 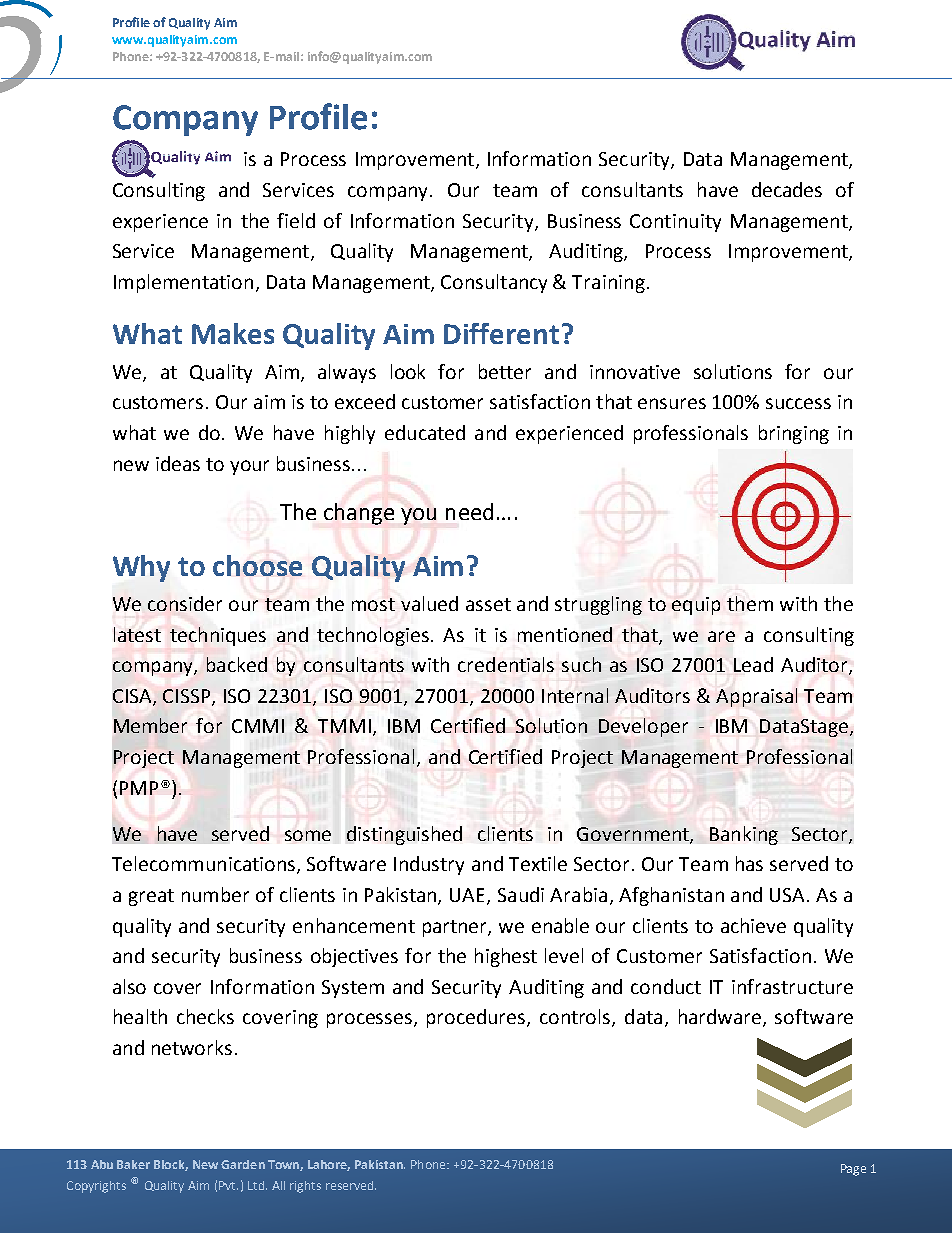 What do you see at coordinates (750, 603) in the screenshot?
I see `them` at bounding box center [750, 603].
